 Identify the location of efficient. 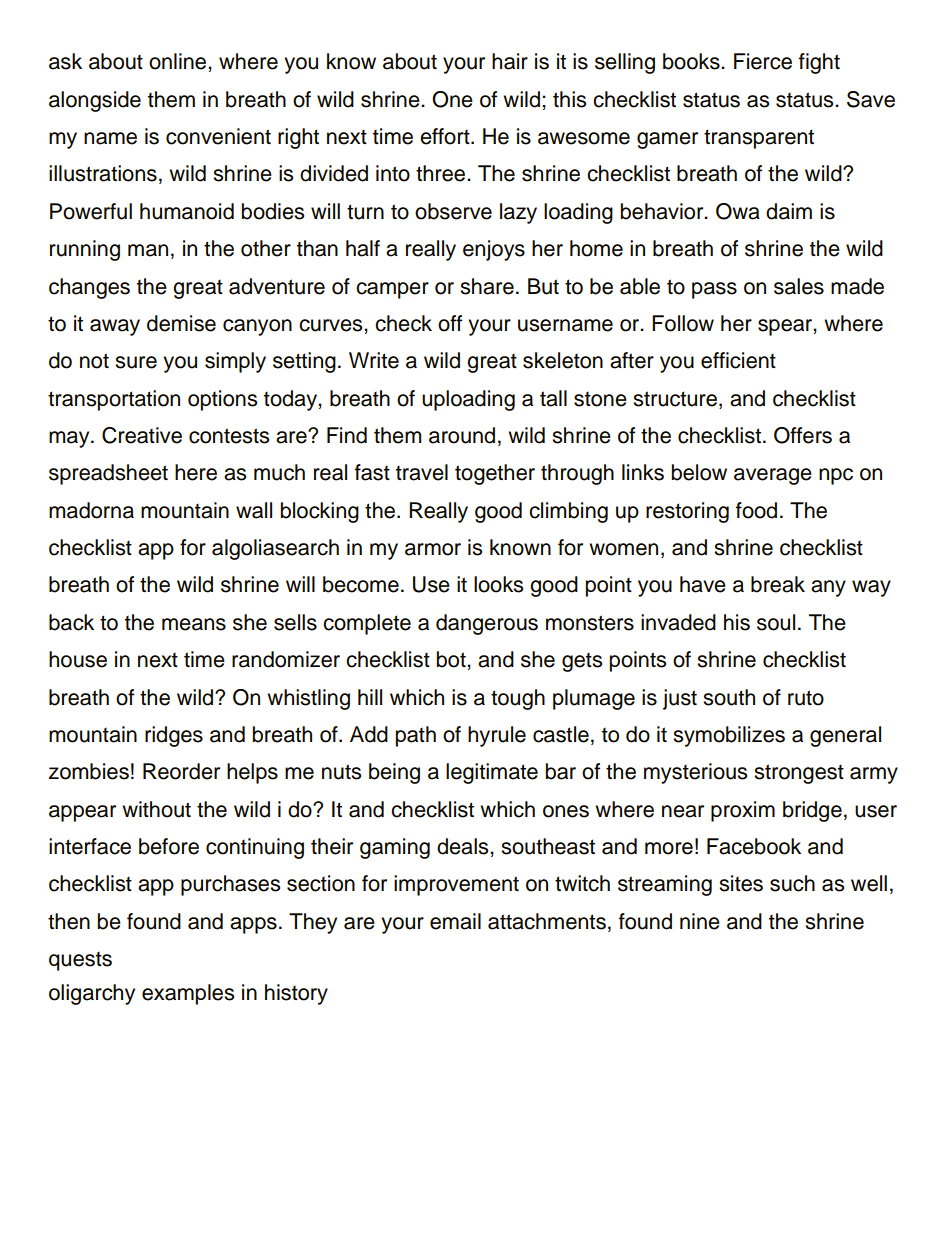
(738, 360).
